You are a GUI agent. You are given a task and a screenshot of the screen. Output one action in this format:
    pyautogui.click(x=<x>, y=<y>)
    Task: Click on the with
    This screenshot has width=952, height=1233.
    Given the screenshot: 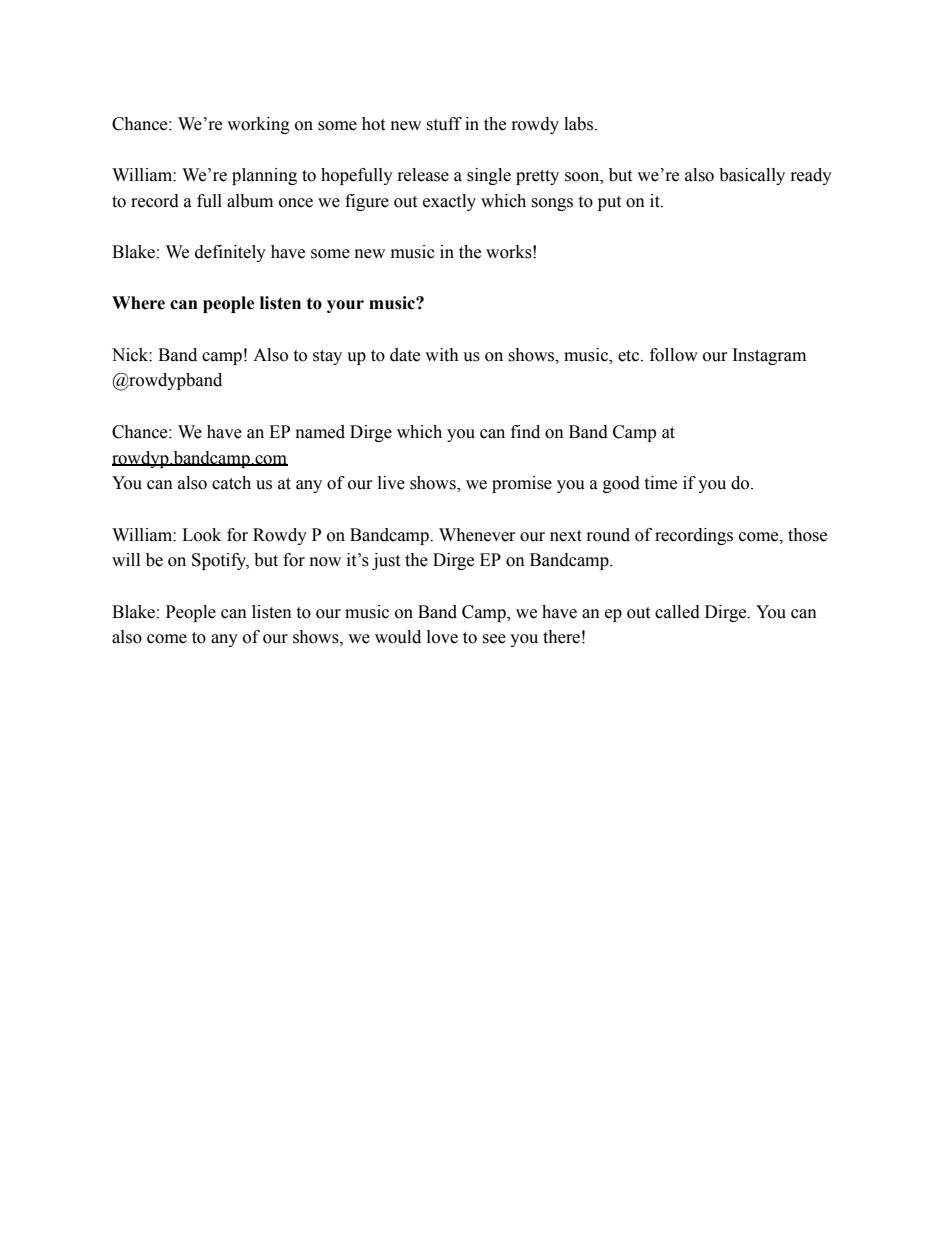 What is the action you would take?
    pyautogui.click(x=442, y=355)
